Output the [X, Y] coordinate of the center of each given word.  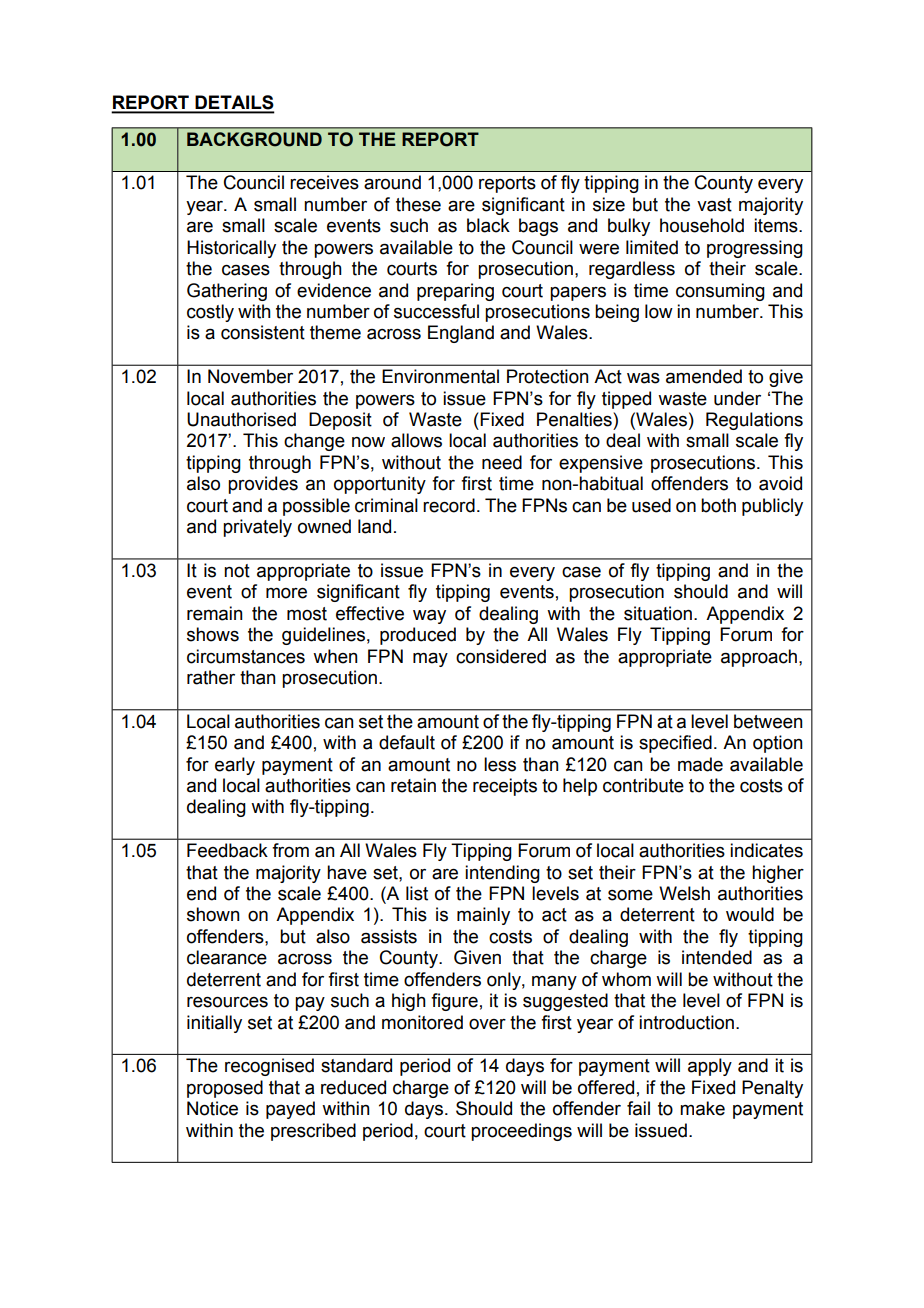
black [488, 225]
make [702, 1108]
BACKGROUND [254, 139]
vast [714, 205]
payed [290, 1110]
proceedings [521, 1132]
